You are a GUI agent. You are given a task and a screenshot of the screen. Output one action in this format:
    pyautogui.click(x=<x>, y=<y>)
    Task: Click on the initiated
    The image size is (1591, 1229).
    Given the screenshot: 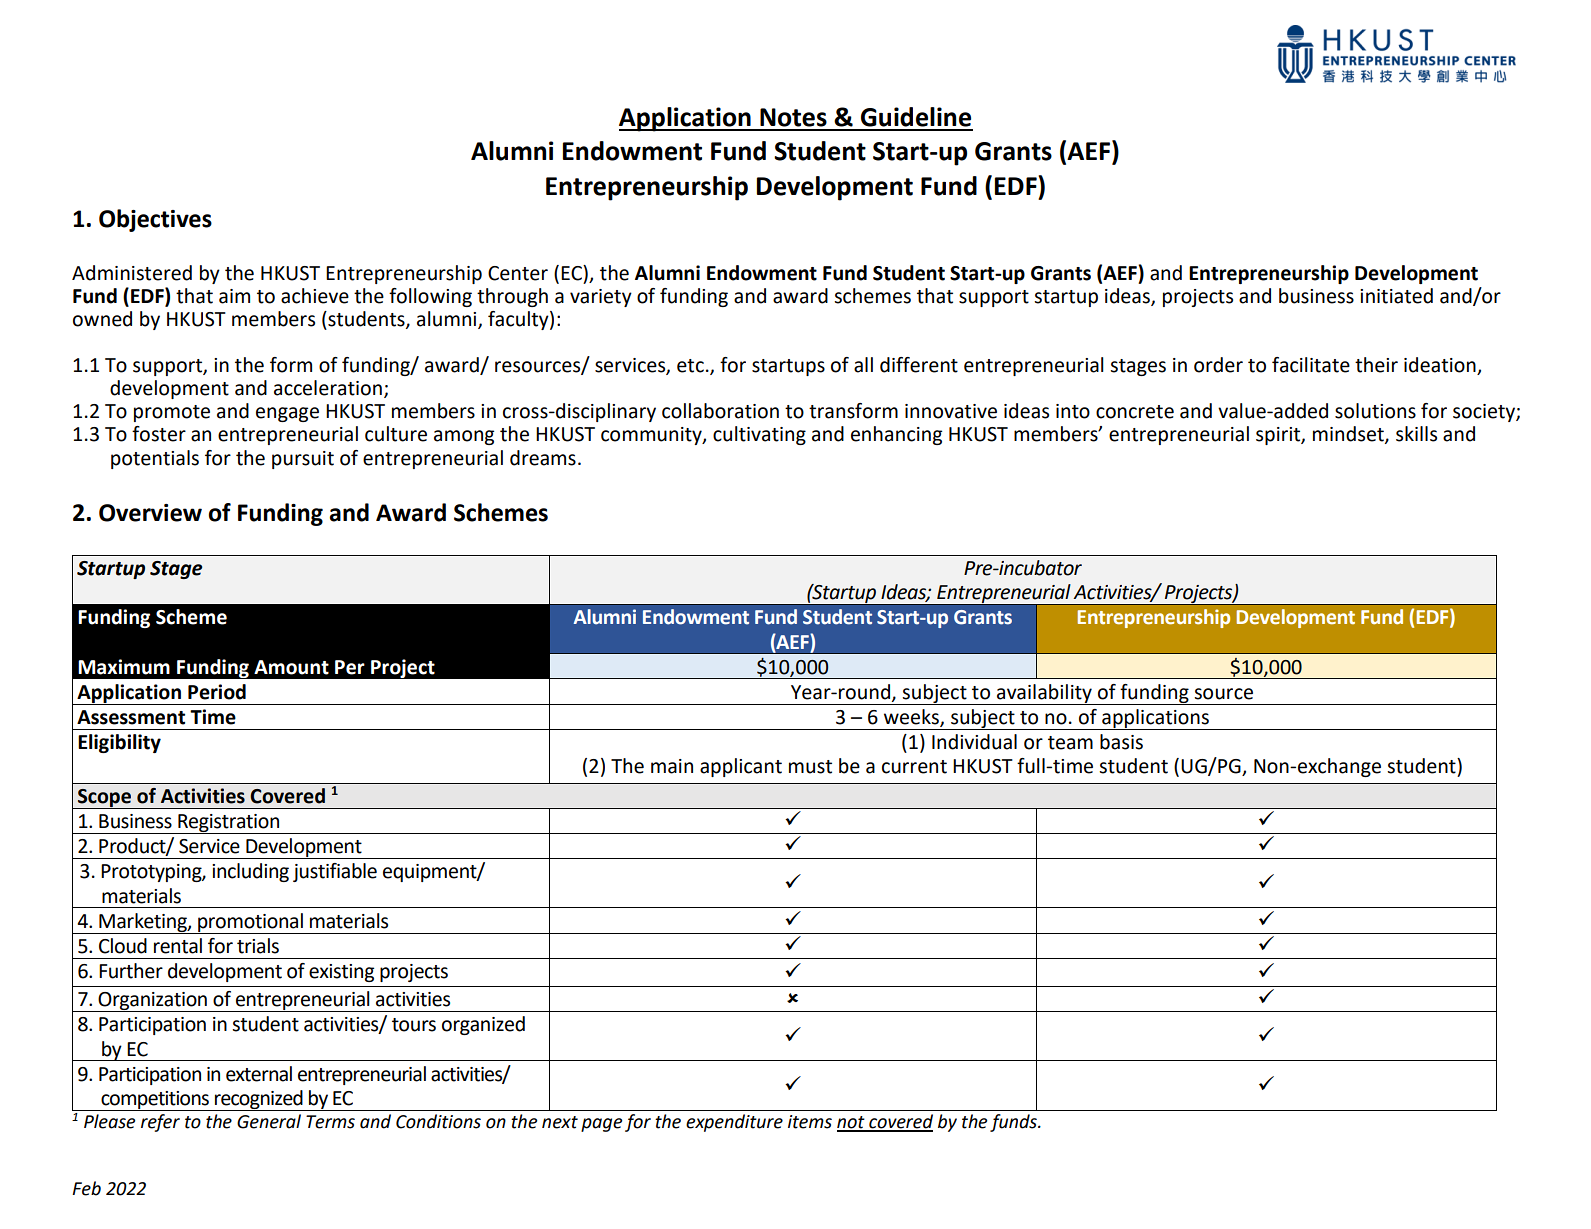 What is the action you would take?
    pyautogui.click(x=1396, y=296)
